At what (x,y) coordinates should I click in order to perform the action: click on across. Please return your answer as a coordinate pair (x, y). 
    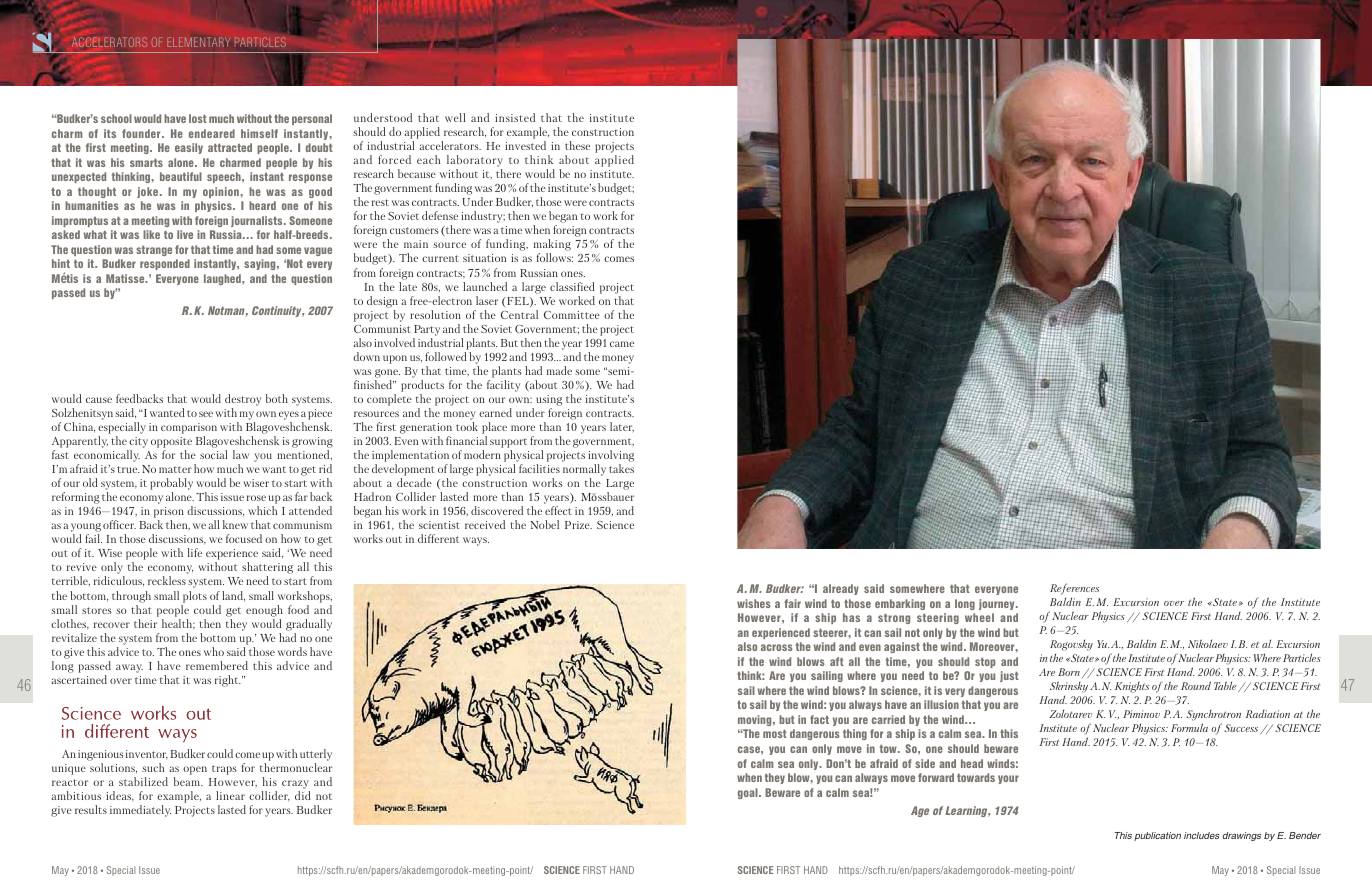
    Looking at the image, I should click on (777, 647).
